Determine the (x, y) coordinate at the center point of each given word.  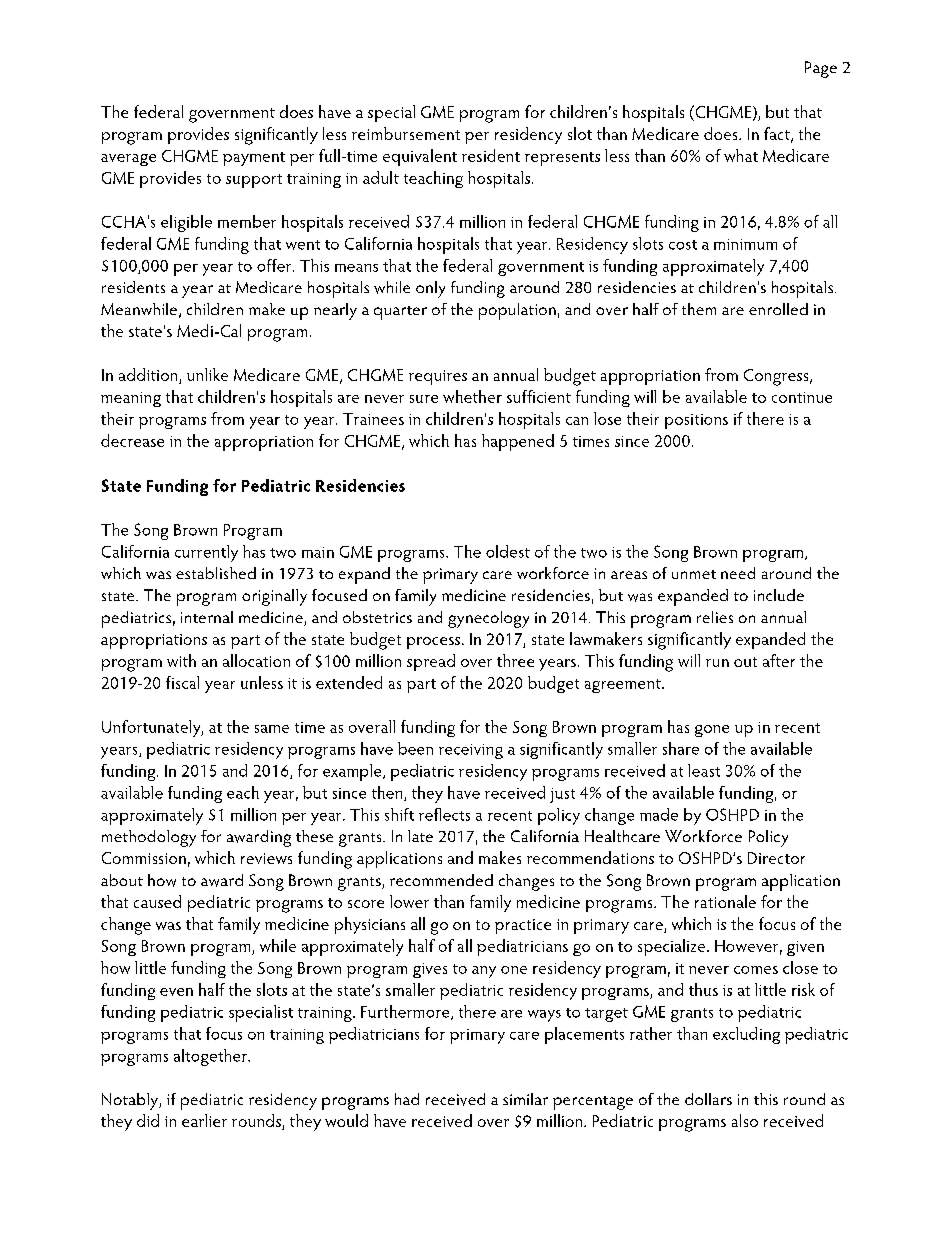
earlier (204, 1120)
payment (254, 159)
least (704, 770)
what (741, 155)
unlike (207, 374)
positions (696, 421)
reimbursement (406, 133)
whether (472, 396)
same (272, 729)
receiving (471, 751)
